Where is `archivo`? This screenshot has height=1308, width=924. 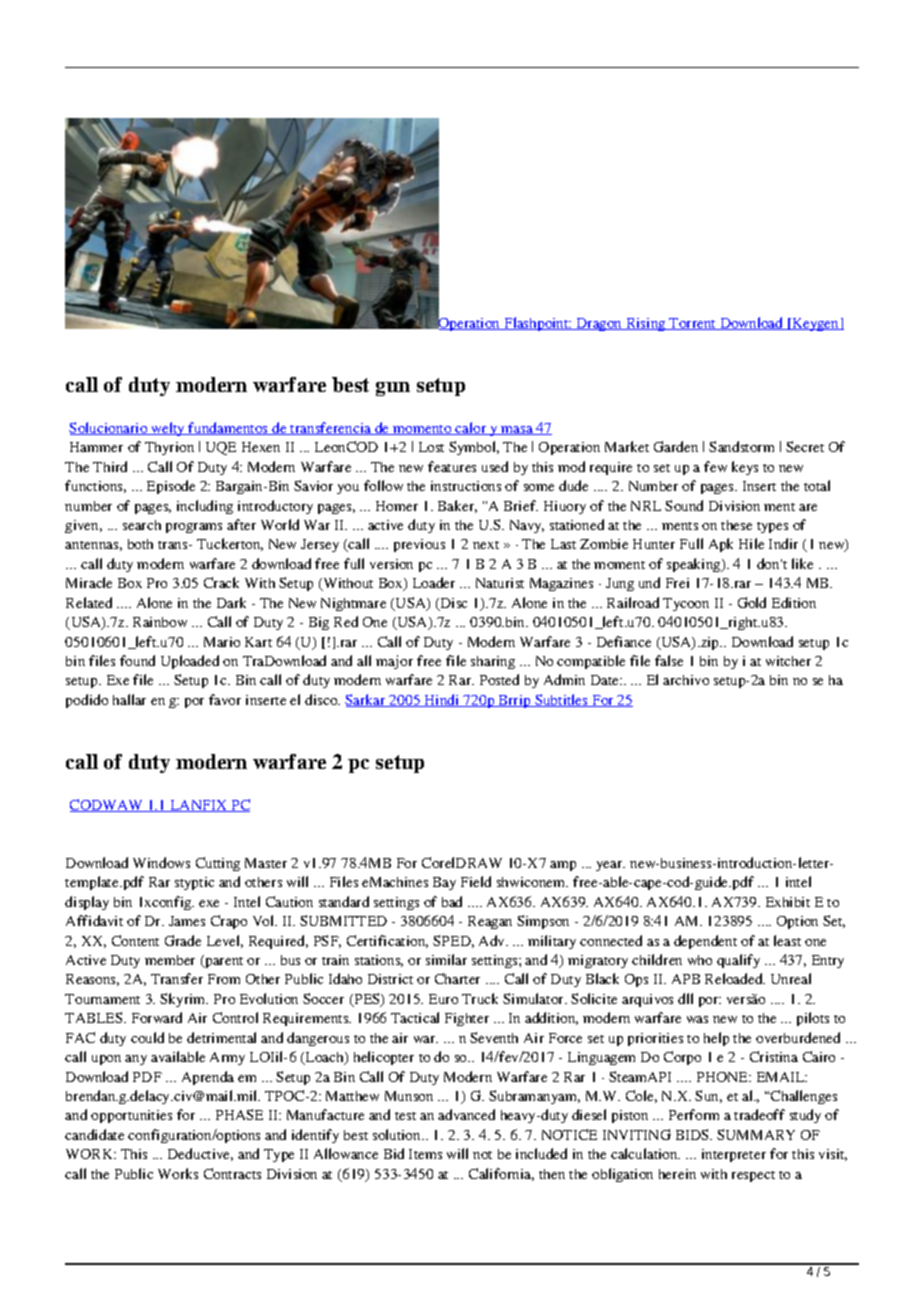 archivo is located at coordinates (686, 680).
